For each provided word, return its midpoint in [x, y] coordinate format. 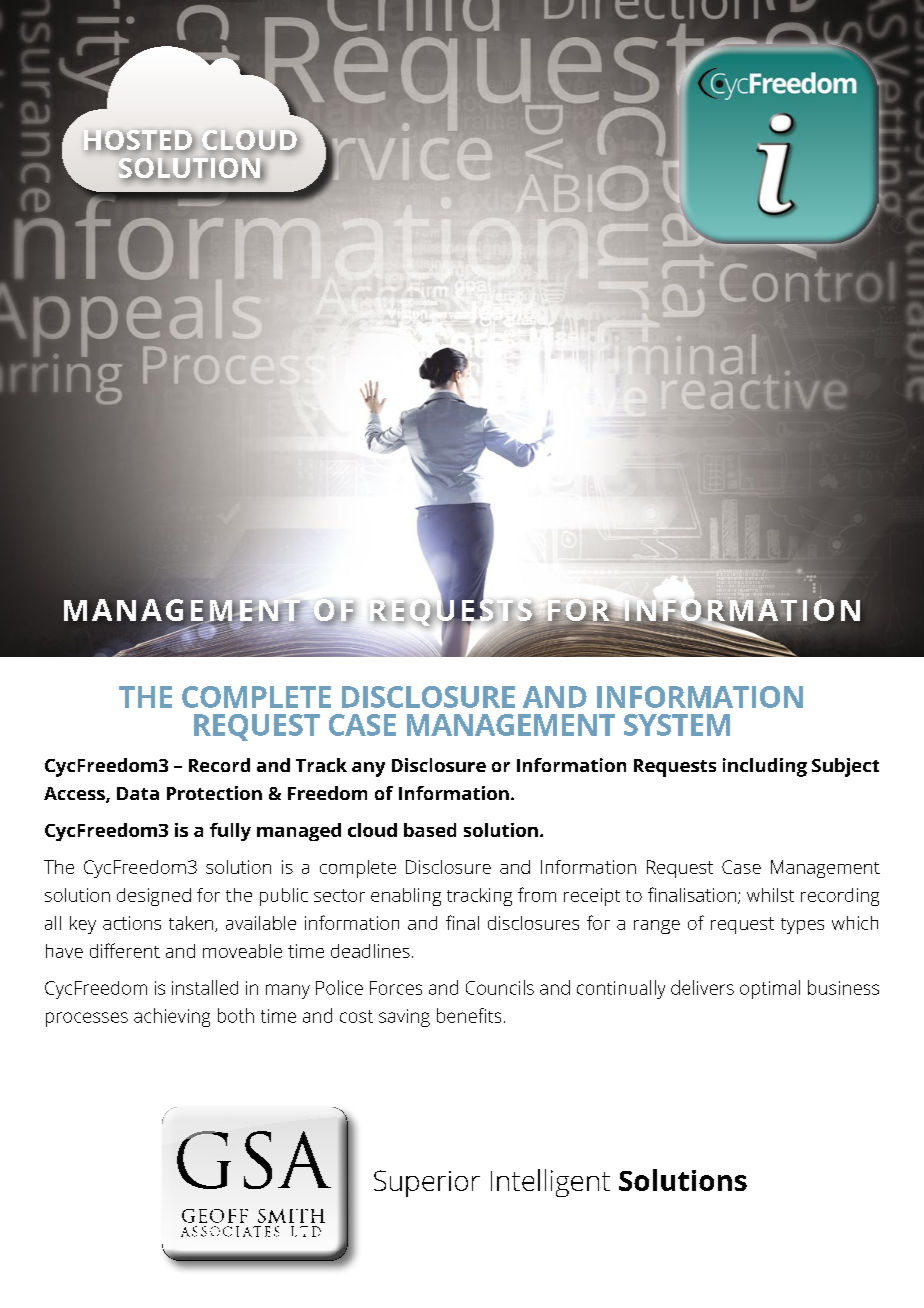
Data [138, 793]
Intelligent [550, 1183]
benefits [469, 1015]
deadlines [370, 951]
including [765, 767]
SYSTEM [677, 725]
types [802, 926]
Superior [427, 1183]
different [125, 950]
